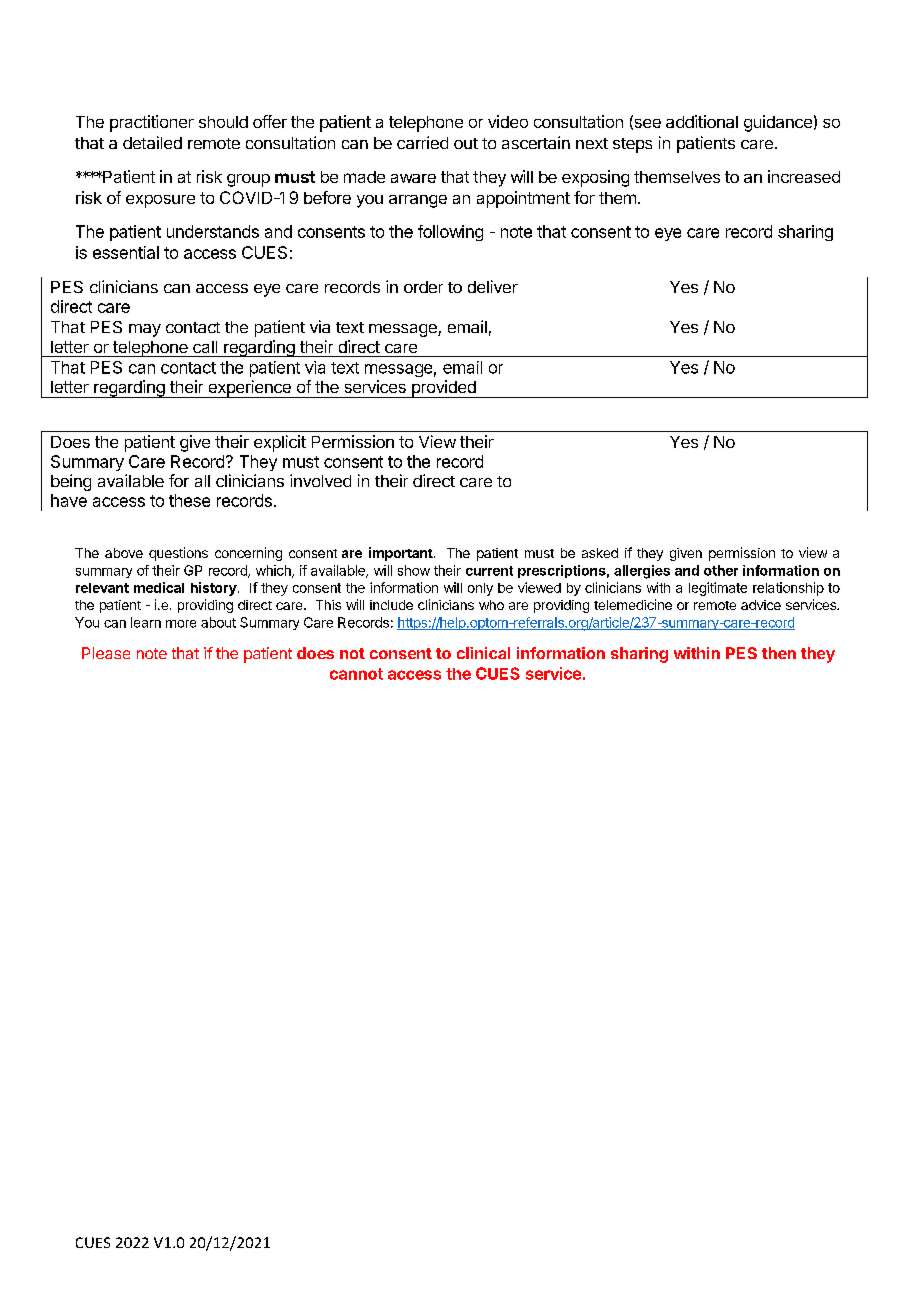 This page has width=924, height=1308. I want to click on detailed, so click(152, 142).
